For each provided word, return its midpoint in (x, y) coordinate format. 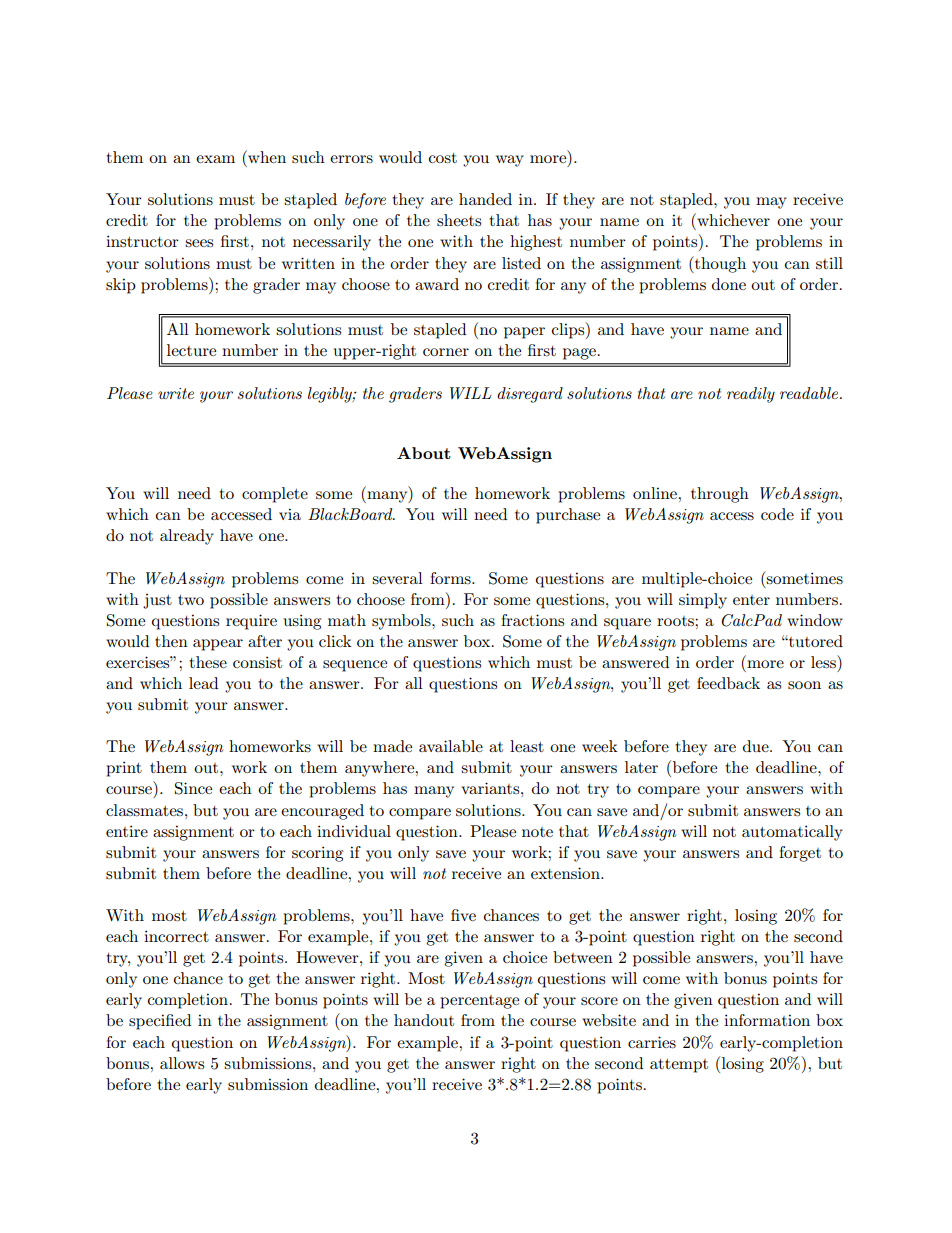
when (266, 156)
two (191, 600)
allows (182, 1063)
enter (751, 600)
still (829, 263)
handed (485, 199)
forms (451, 578)
